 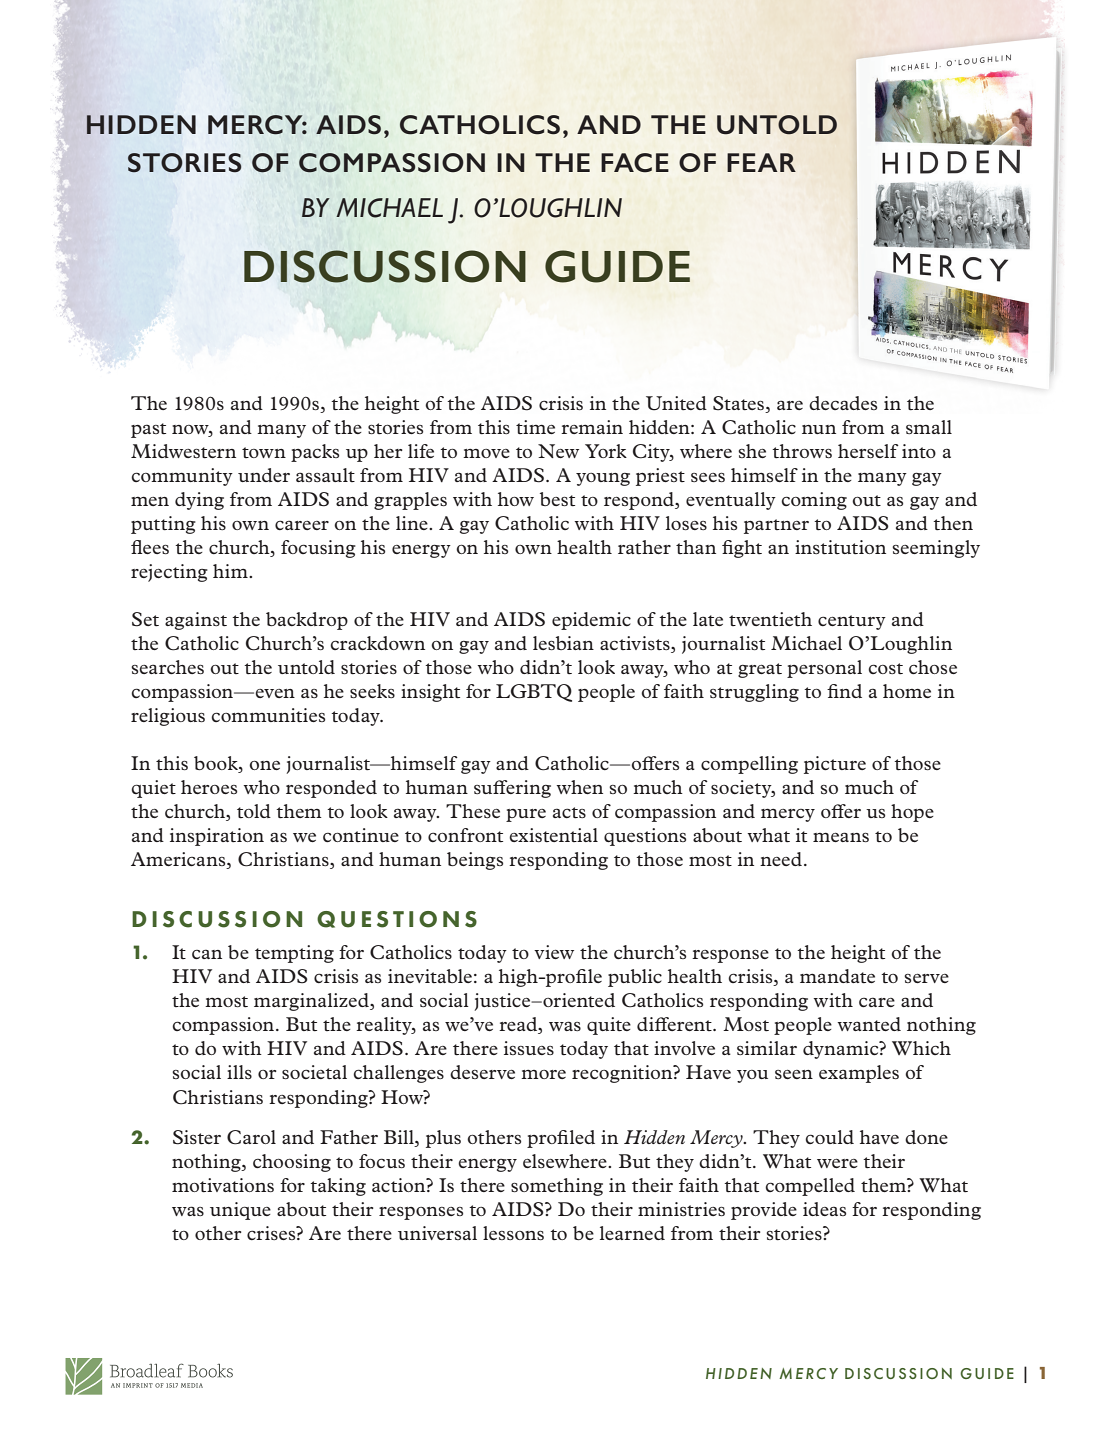 I want to click on find, so click(x=844, y=691).
